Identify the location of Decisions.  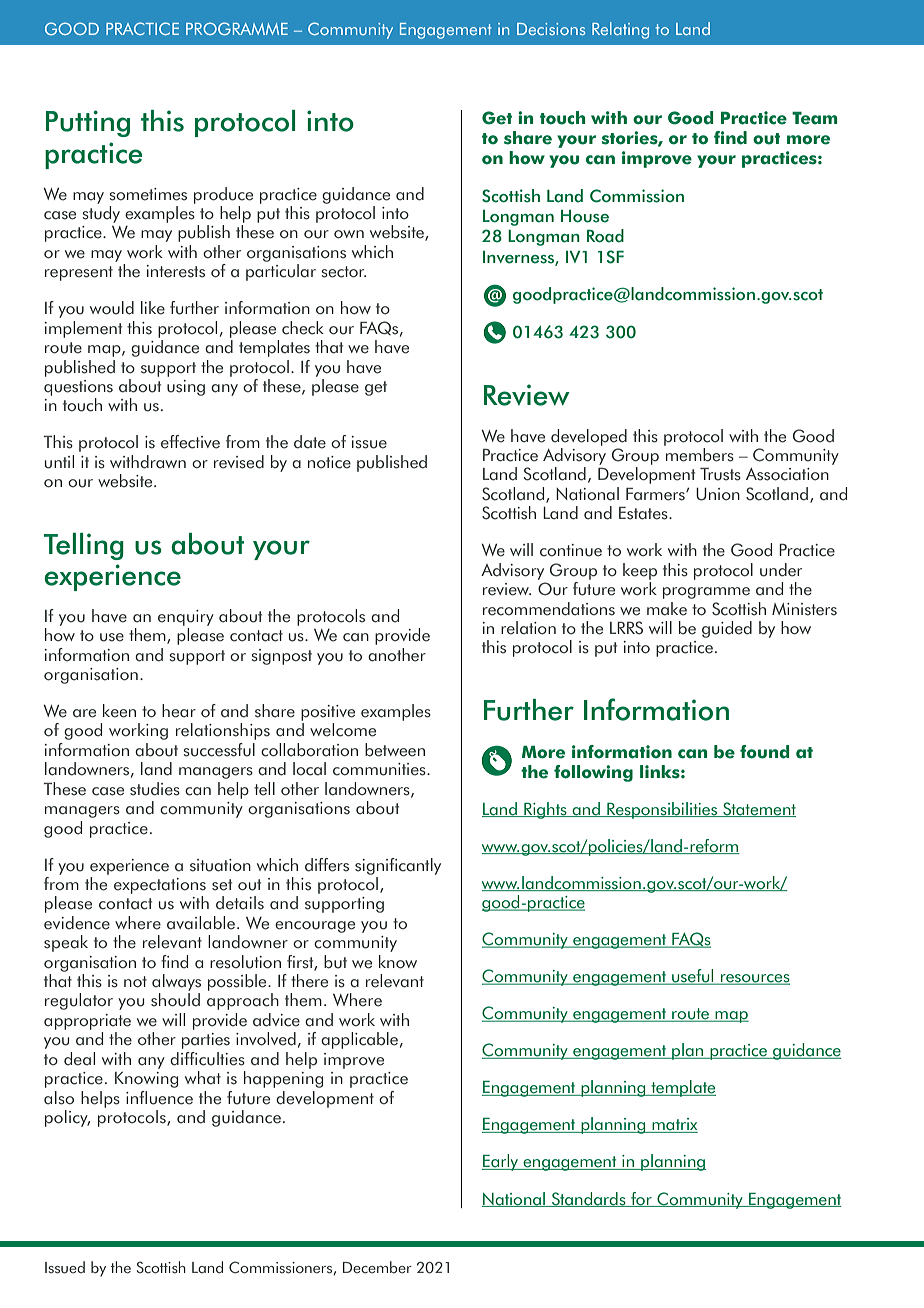
(551, 29).
